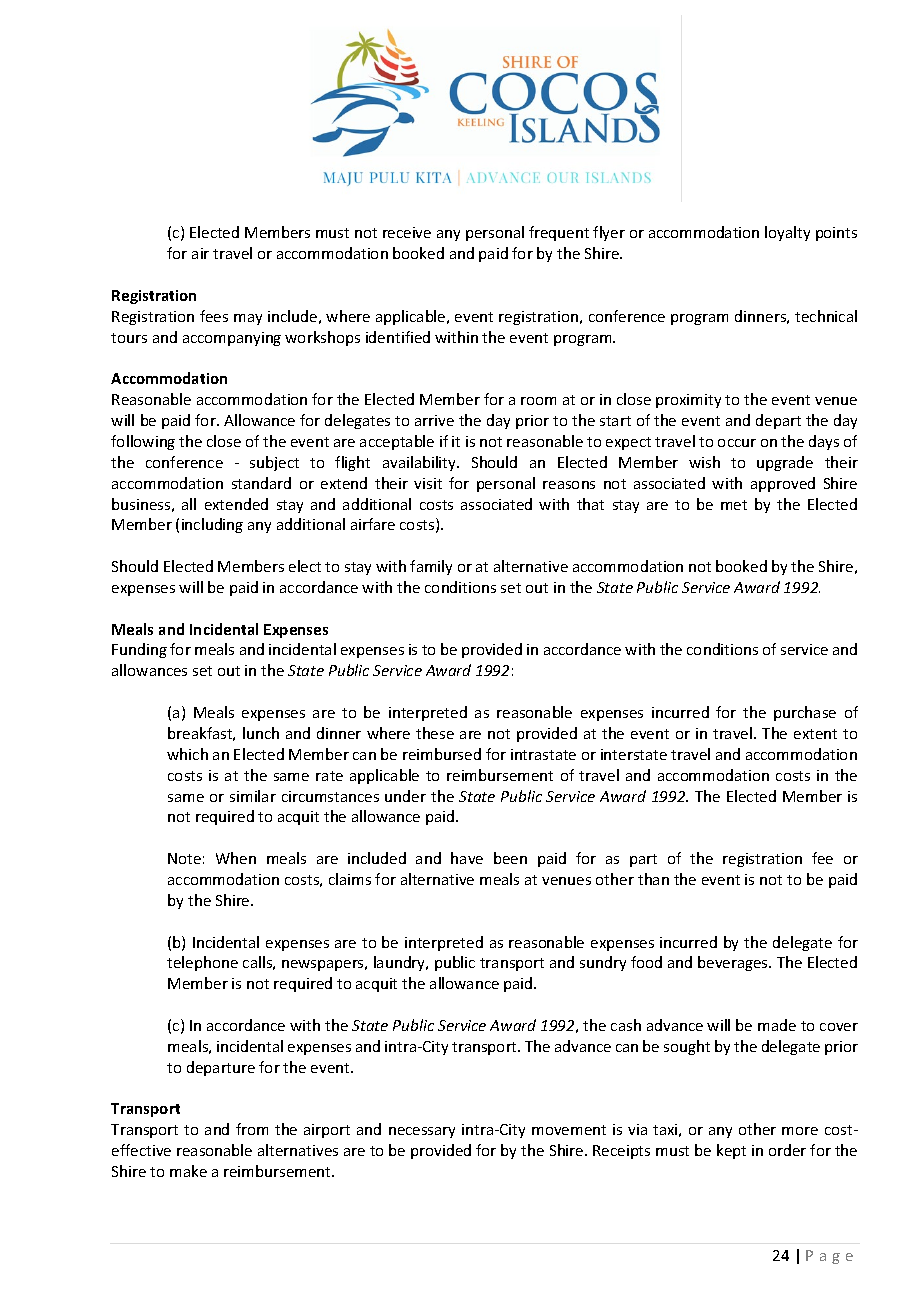 The image size is (924, 1308). Describe the element at coordinates (559, 233) in the image. I see `frequent` at that location.
